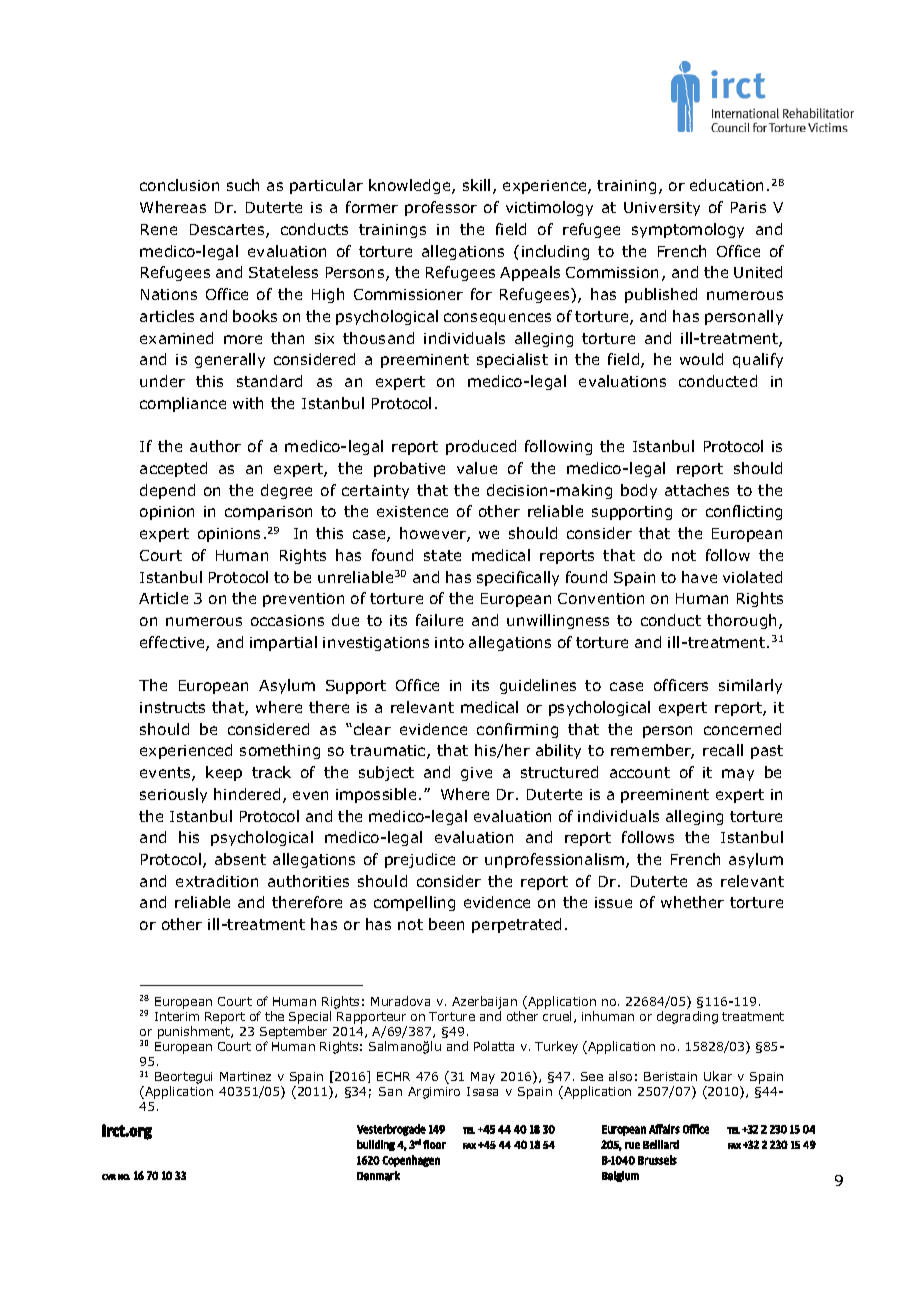 The width and height of the page is (924, 1309). Describe the element at coordinates (743, 621) in the page. I see `thorough` at that location.
